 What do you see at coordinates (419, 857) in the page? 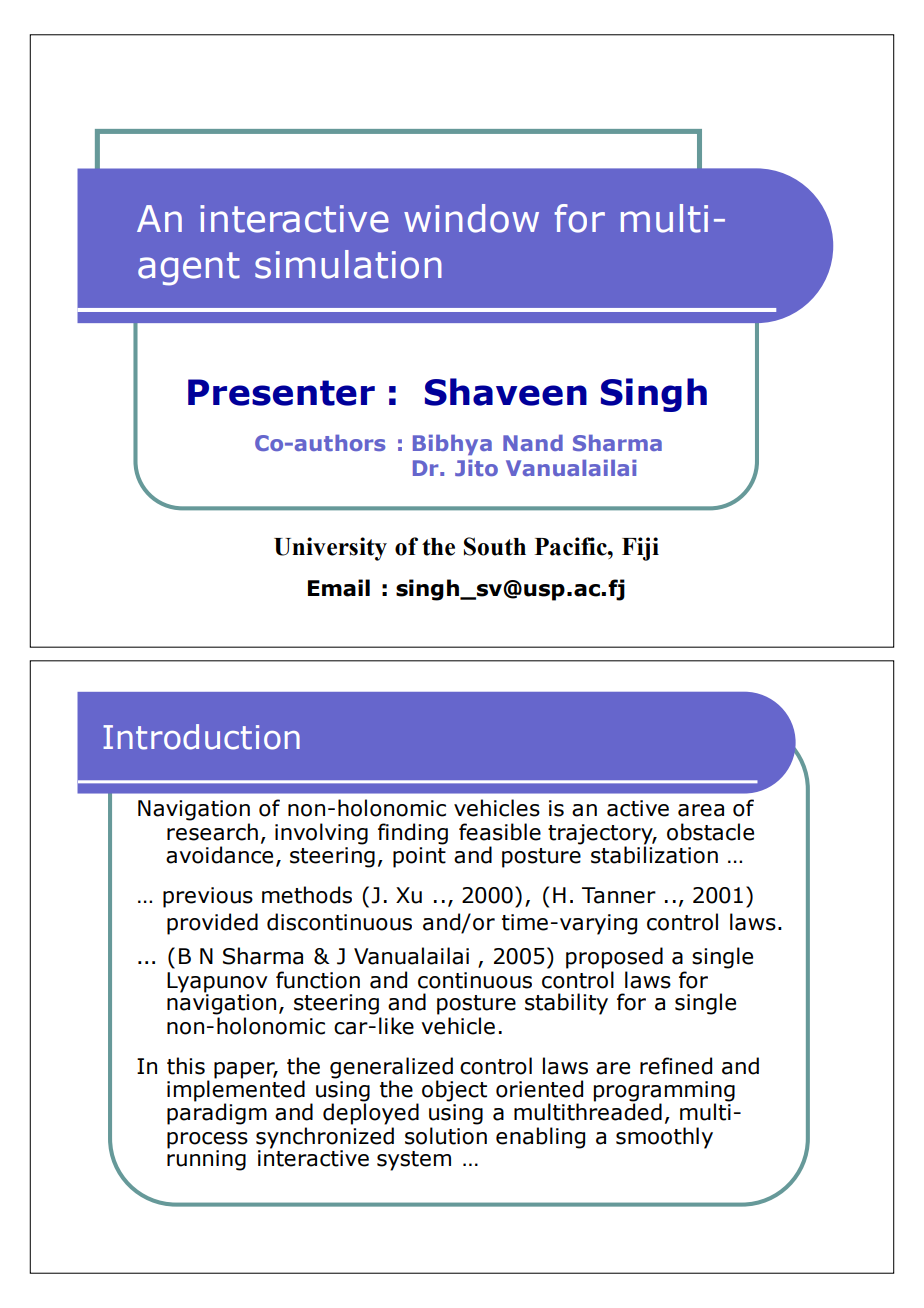
I see `point` at bounding box center [419, 857].
